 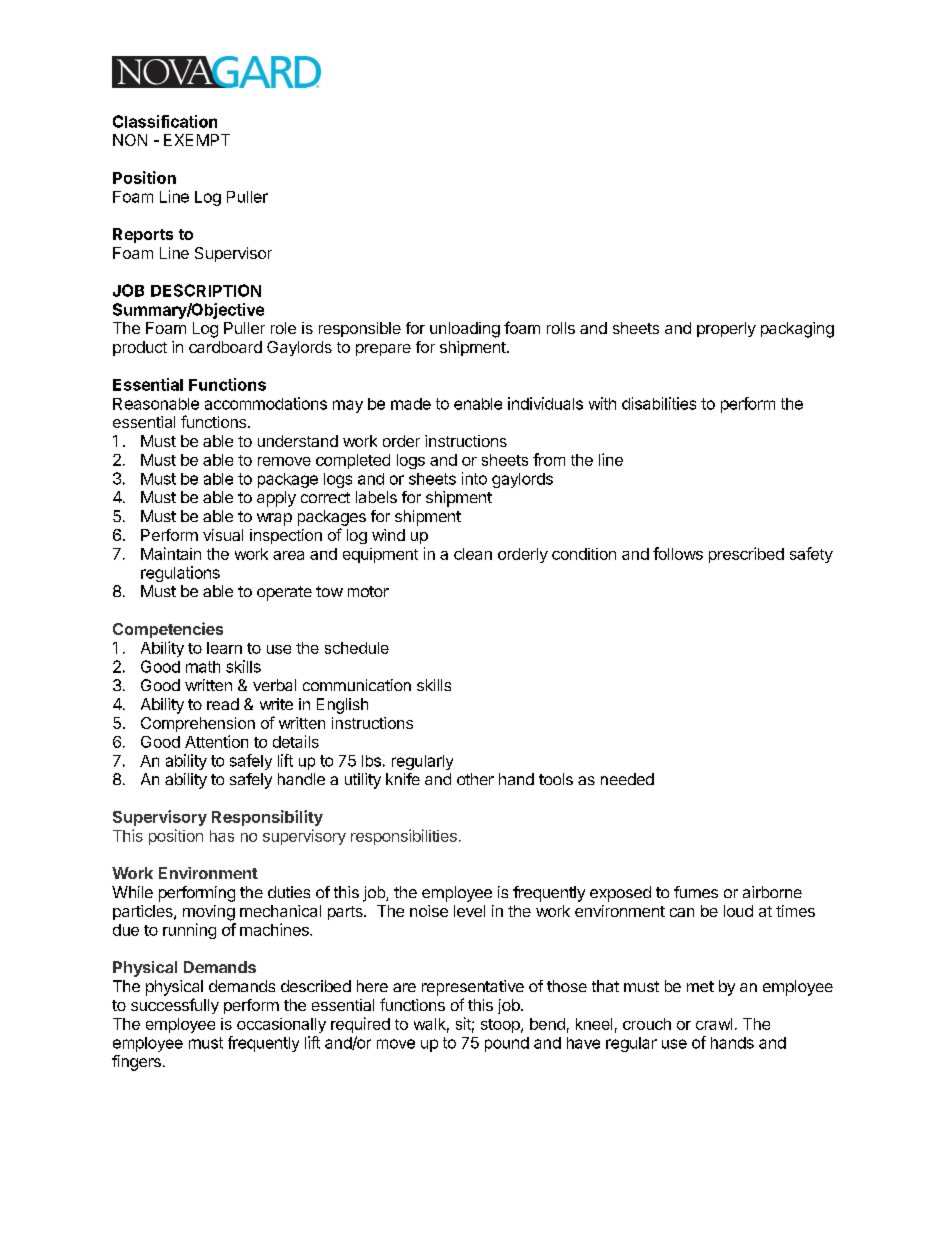 I want to click on properly, so click(x=726, y=329).
